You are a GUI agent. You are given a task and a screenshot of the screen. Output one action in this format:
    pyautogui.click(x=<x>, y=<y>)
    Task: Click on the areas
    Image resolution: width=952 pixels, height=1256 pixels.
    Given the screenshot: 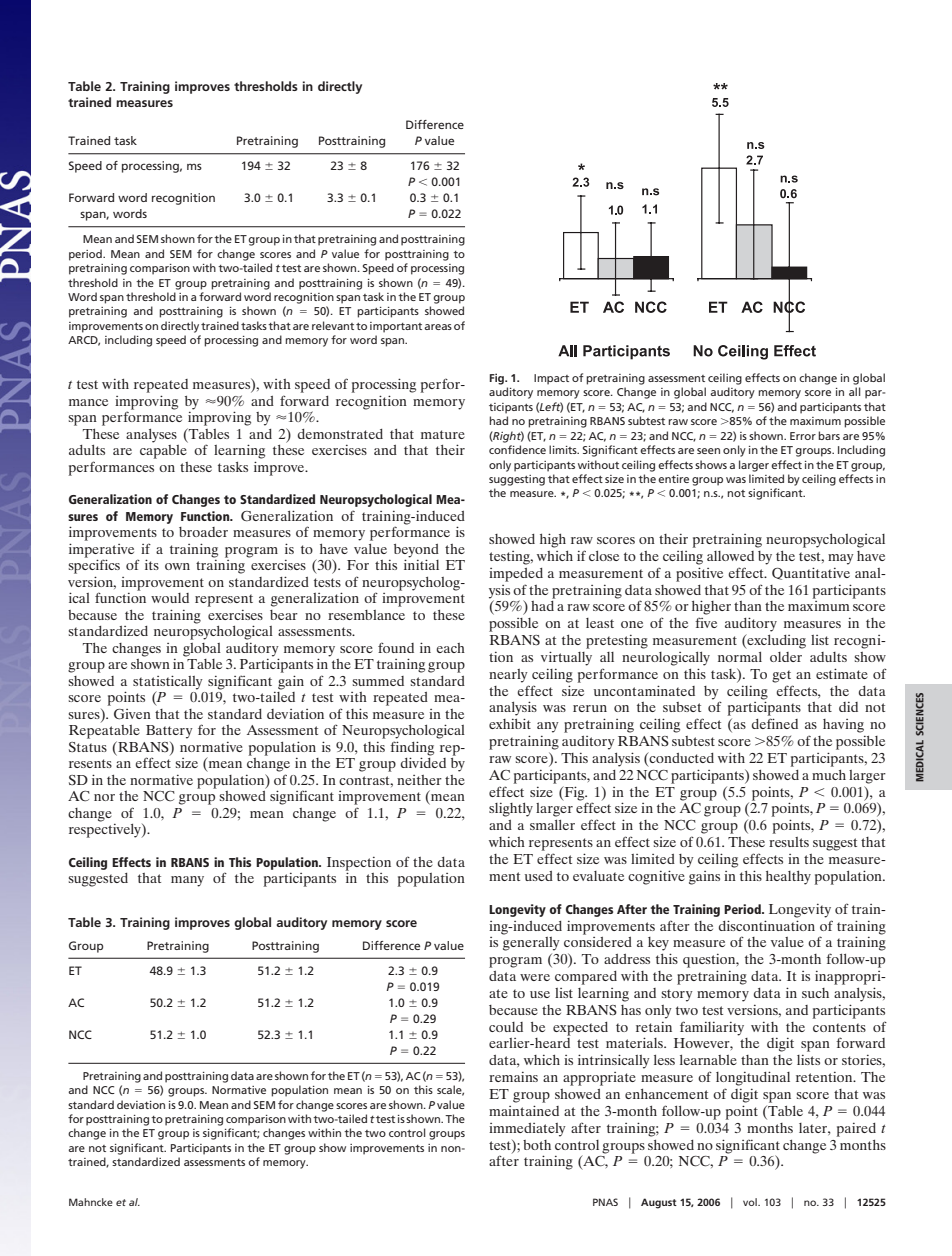 What is the action you would take?
    pyautogui.click(x=438, y=327)
